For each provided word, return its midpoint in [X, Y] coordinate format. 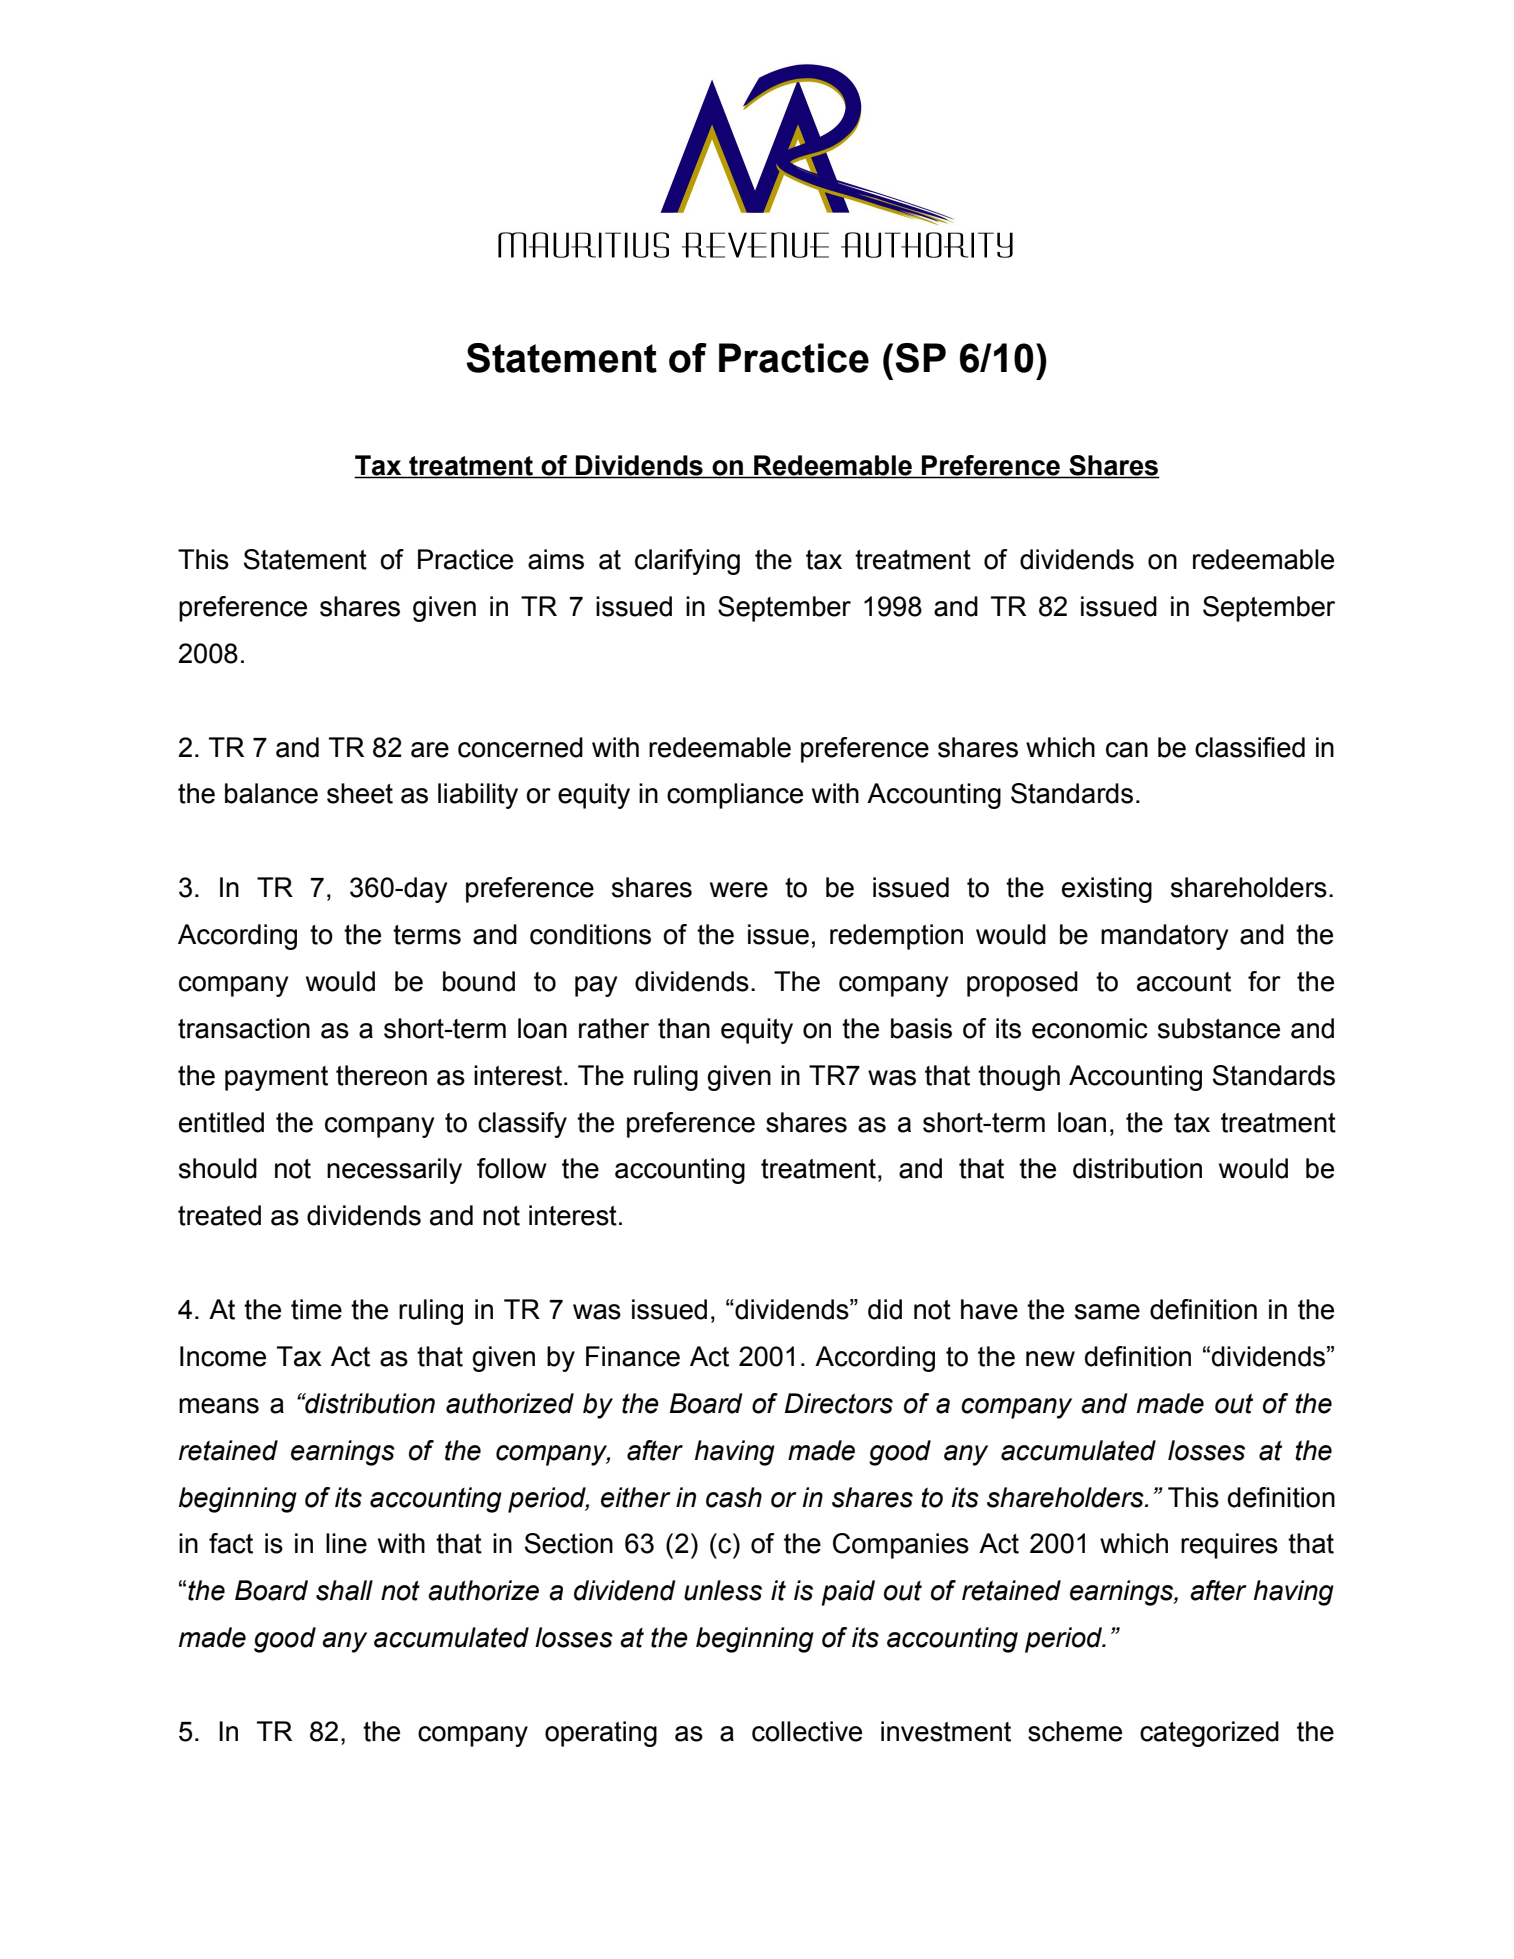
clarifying [687, 562]
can [1127, 750]
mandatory [1164, 937]
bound [479, 981]
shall [344, 1590]
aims [556, 559]
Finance [633, 1356]
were [739, 890]
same [1107, 1312]
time [316, 1309]
